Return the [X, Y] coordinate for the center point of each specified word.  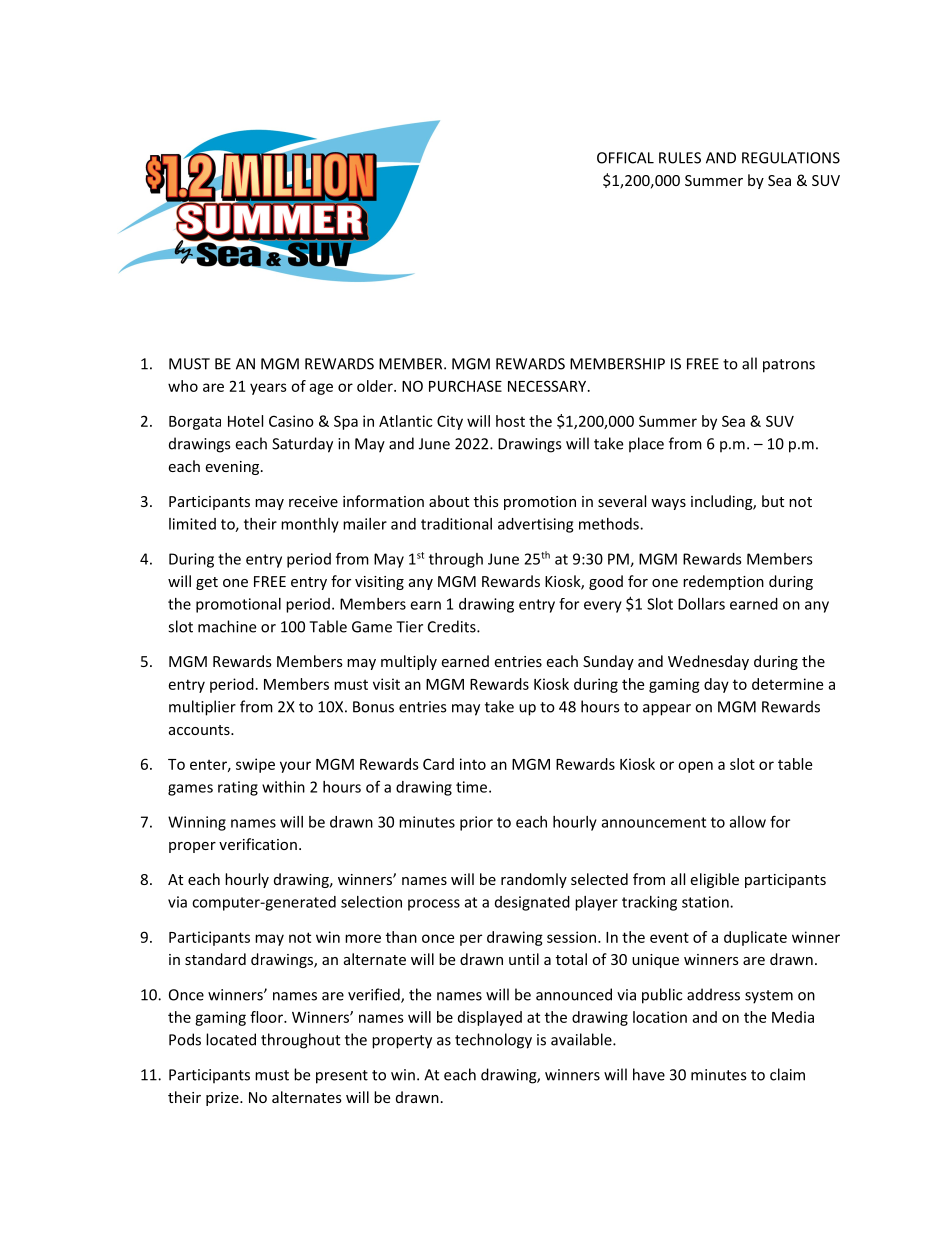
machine [227, 626]
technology [493, 1041]
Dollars [701, 604]
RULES [680, 158]
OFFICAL [625, 158]
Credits [453, 626]
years [268, 389]
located [231, 1039]
